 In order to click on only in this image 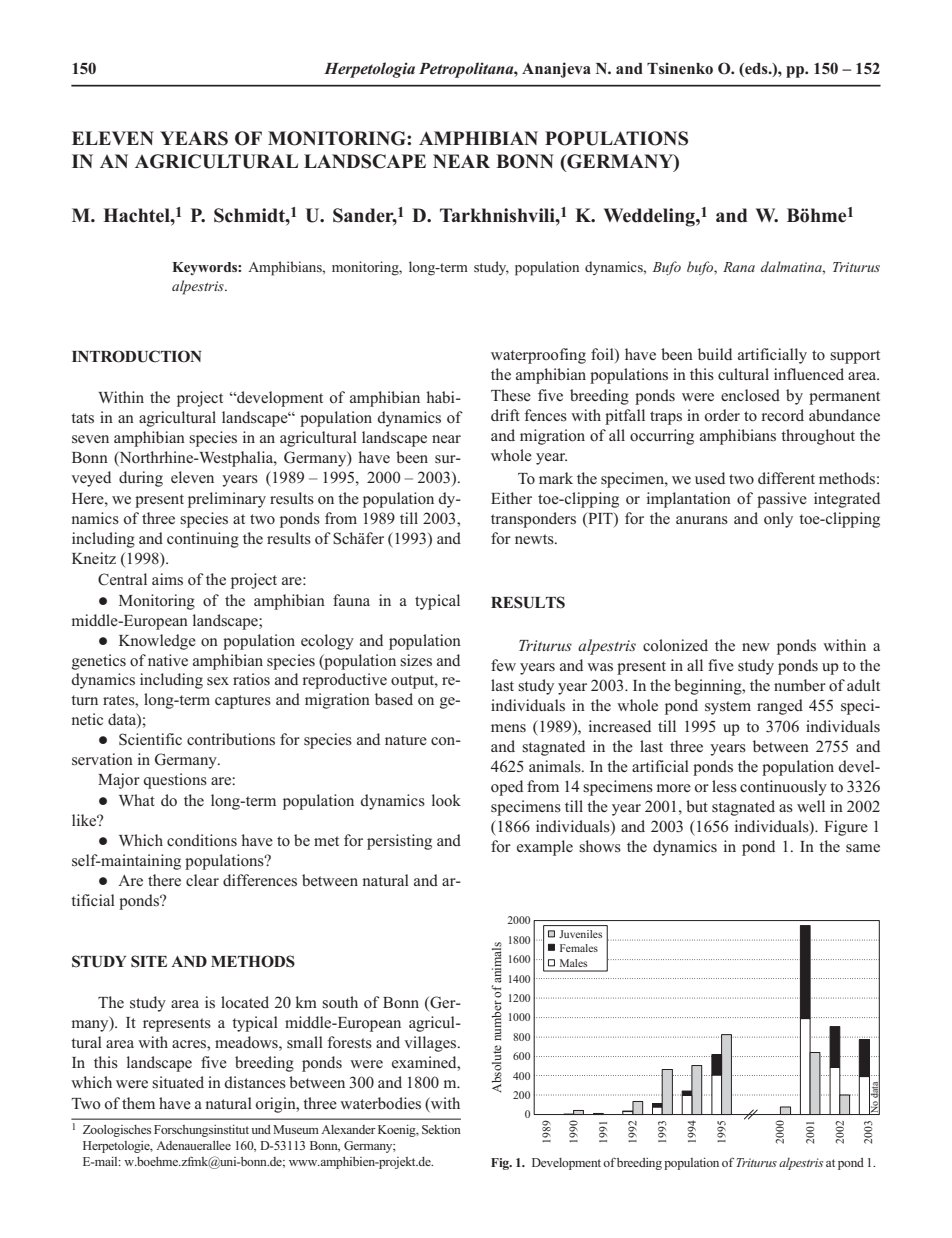, I will do `click(778, 520)`.
